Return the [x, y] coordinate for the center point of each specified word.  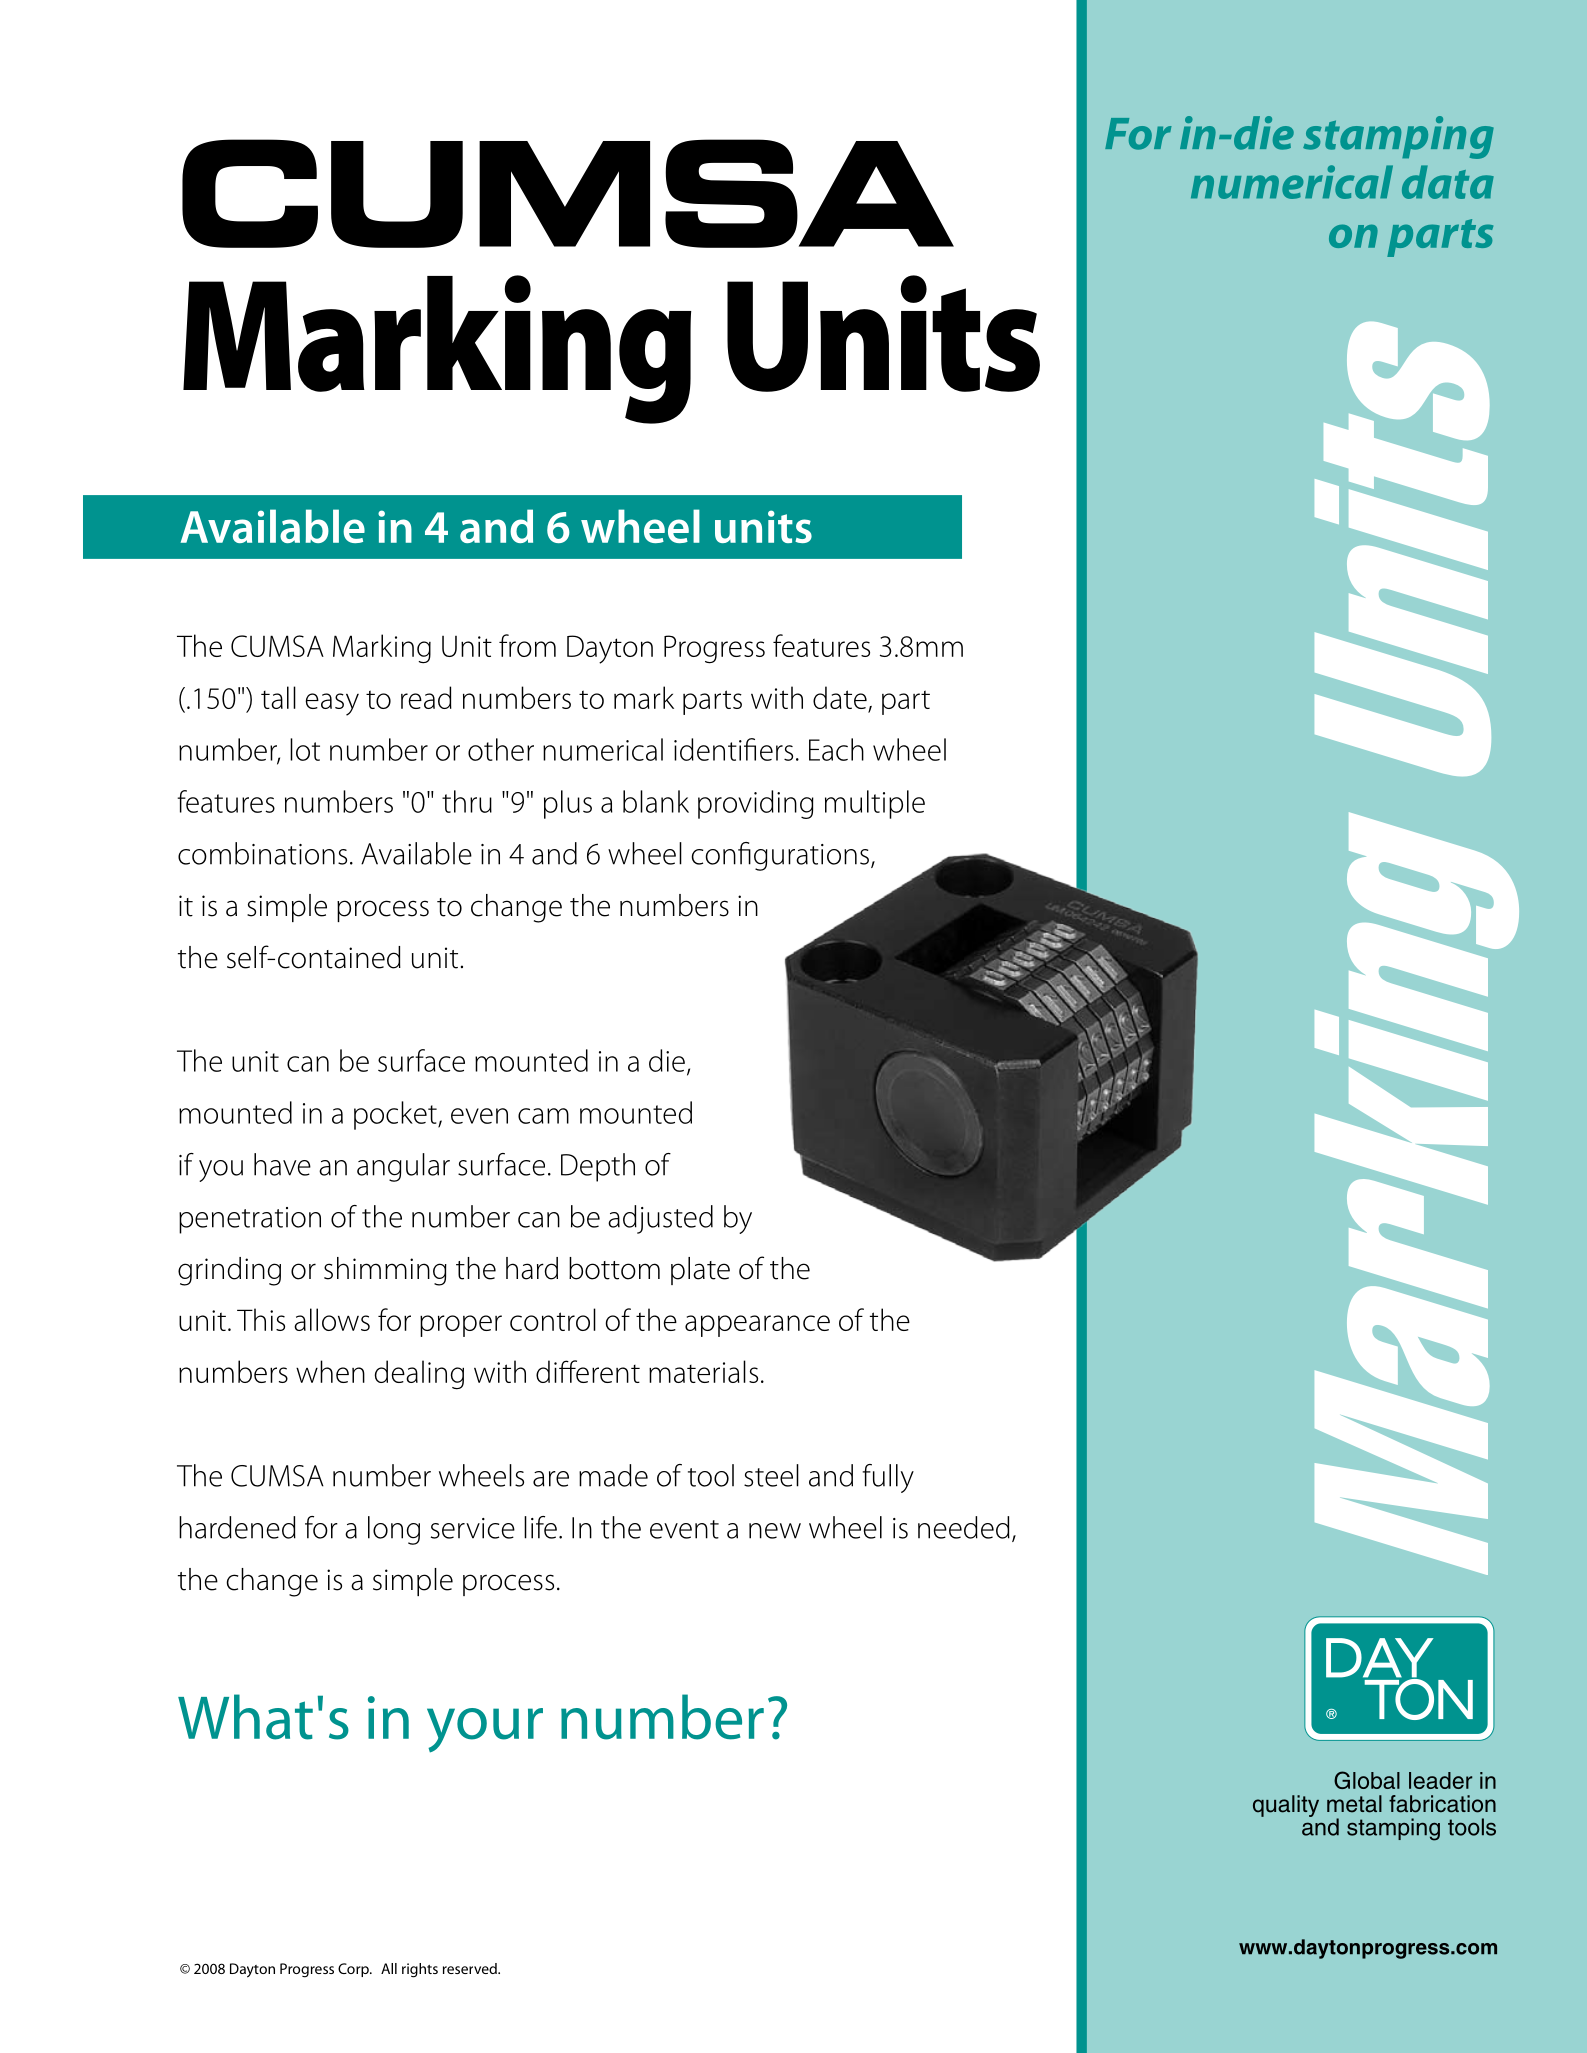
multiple [875, 804]
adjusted [660, 1219]
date [840, 697]
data [1448, 182]
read [426, 697]
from [527, 645]
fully [888, 1478]
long [394, 1530]
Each [836, 749]
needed [964, 1527]
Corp [354, 1970]
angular [403, 1167]
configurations [782, 856]
